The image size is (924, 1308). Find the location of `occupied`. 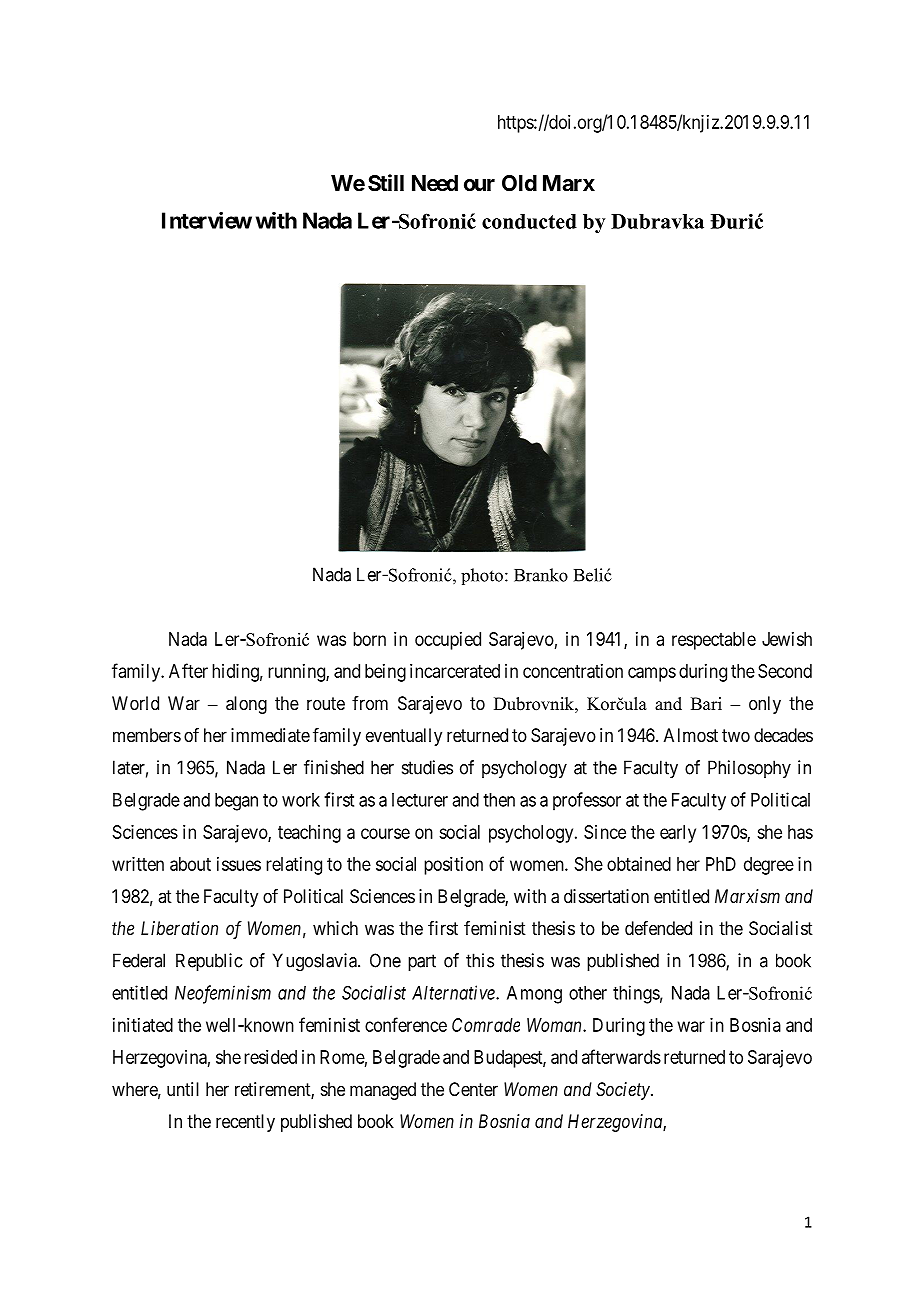

occupied is located at coordinates (448, 641).
